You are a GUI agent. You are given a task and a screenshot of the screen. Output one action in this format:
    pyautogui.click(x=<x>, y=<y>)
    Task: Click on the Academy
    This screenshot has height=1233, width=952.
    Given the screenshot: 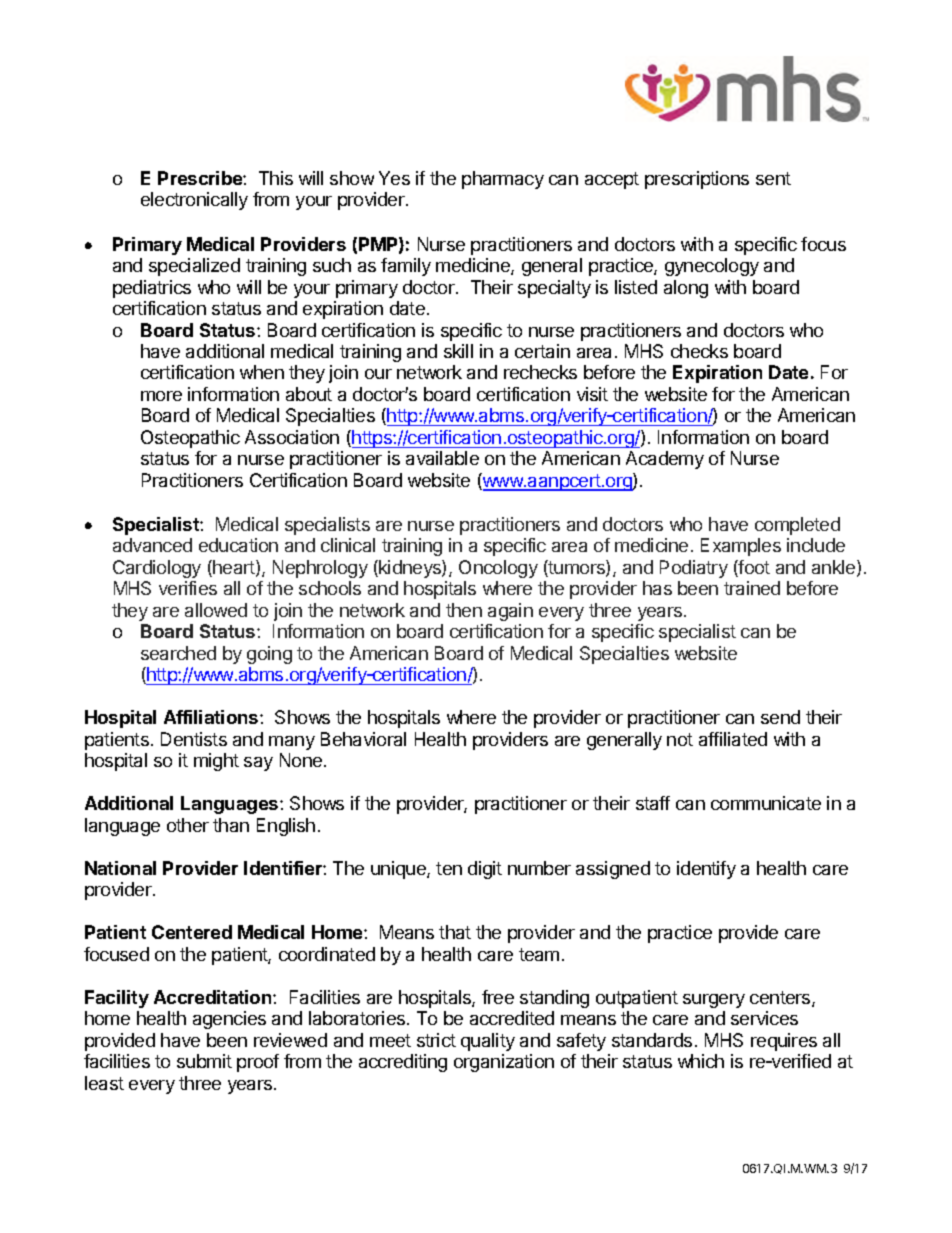 What is the action you would take?
    pyautogui.click(x=665, y=460)
